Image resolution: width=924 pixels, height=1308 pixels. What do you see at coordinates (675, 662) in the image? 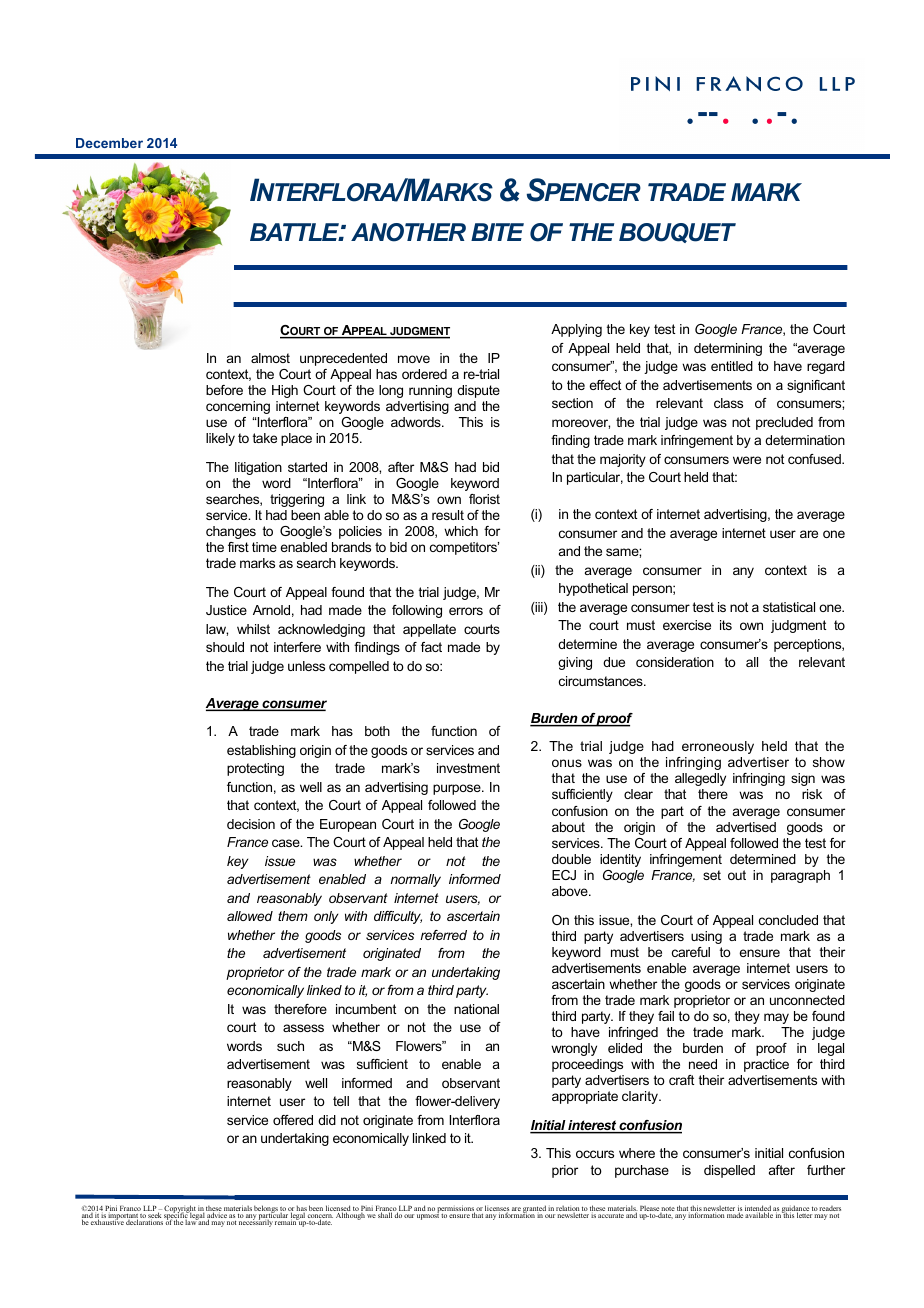
I see `consideration` at bounding box center [675, 662].
